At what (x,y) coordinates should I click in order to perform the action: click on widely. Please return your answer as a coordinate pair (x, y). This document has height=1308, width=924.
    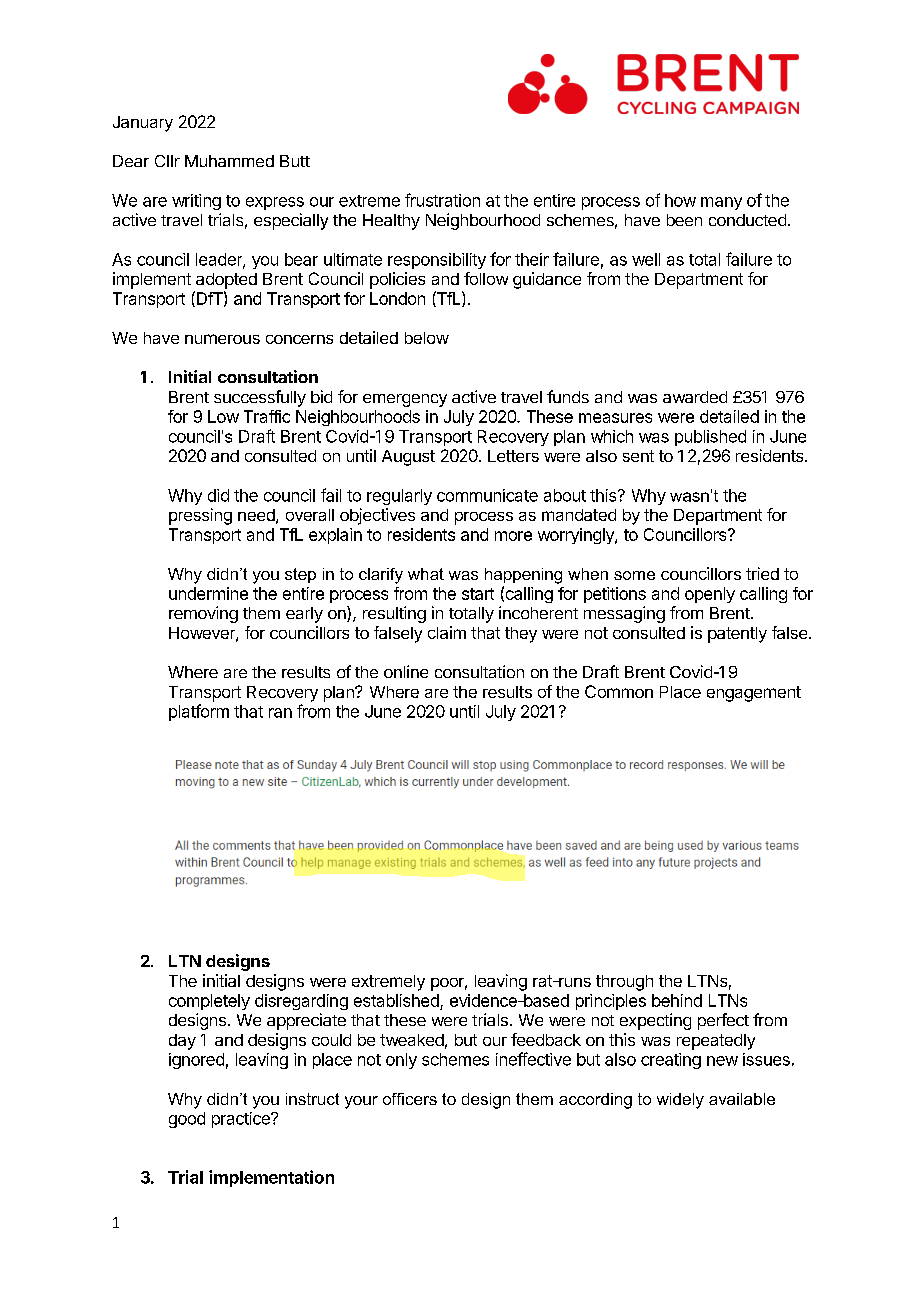
    Looking at the image, I should click on (680, 1101).
